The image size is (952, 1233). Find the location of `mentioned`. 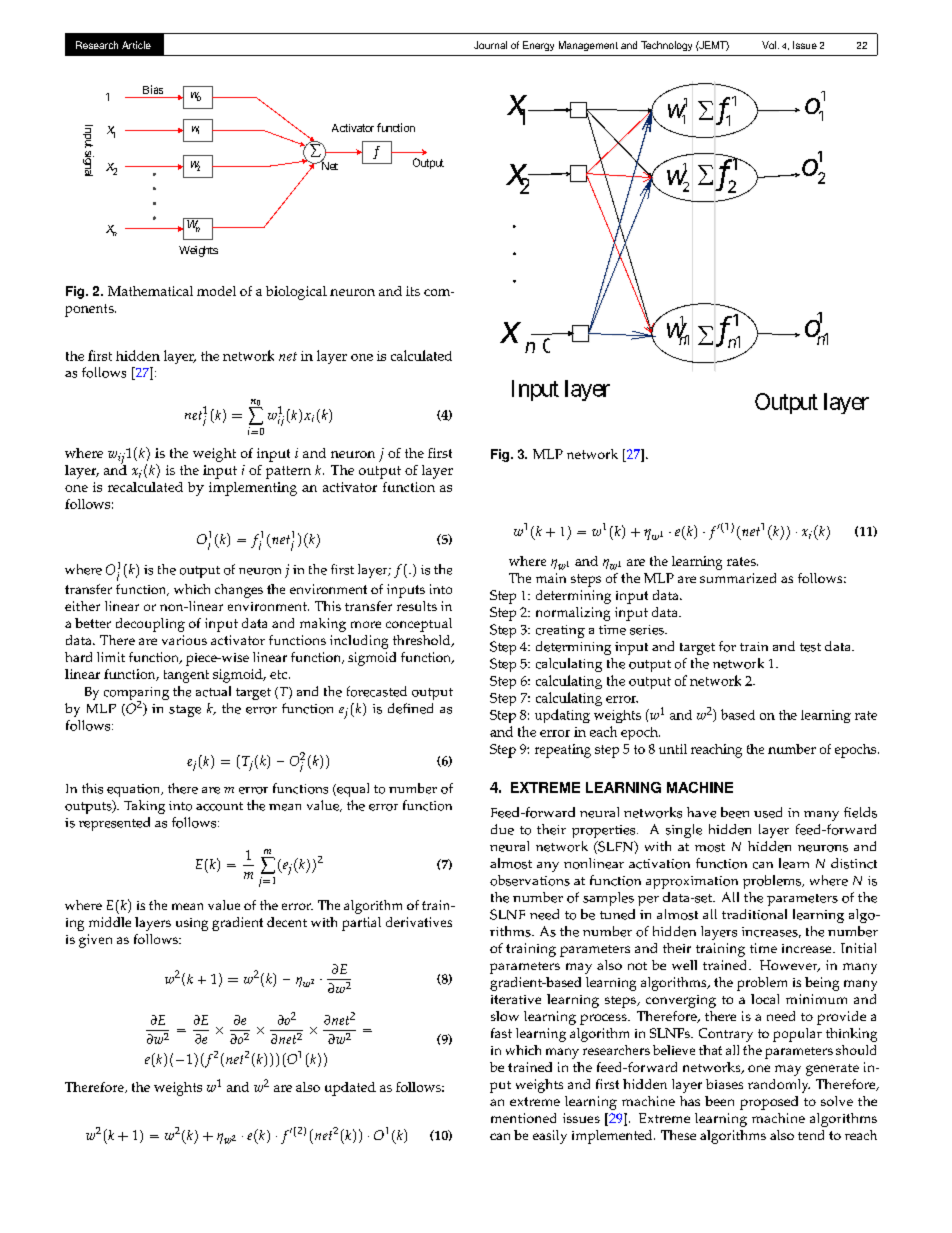

mentioned is located at coordinates (523, 1118).
